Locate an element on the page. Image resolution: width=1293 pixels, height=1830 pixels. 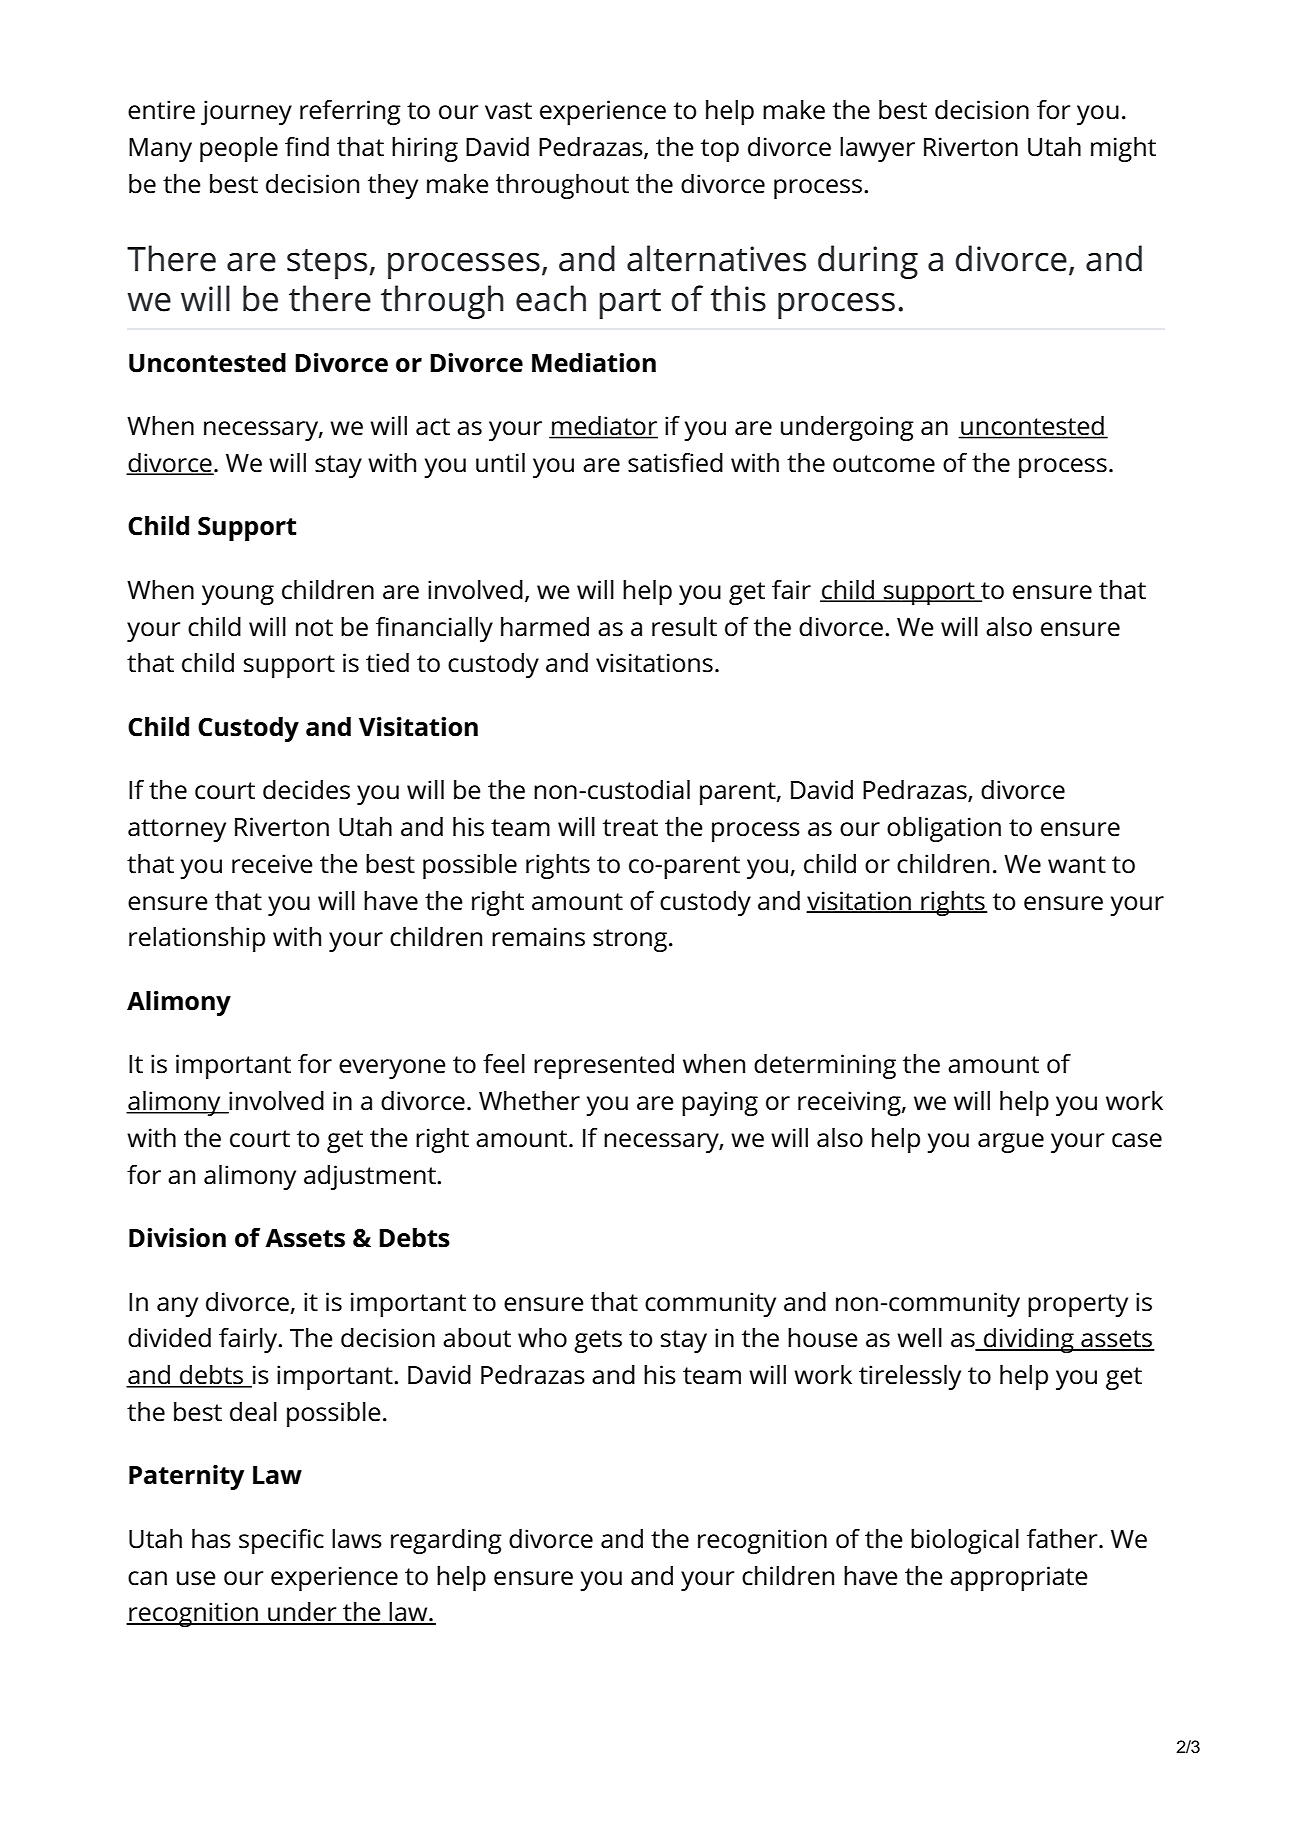
regarding is located at coordinates (446, 1541).
